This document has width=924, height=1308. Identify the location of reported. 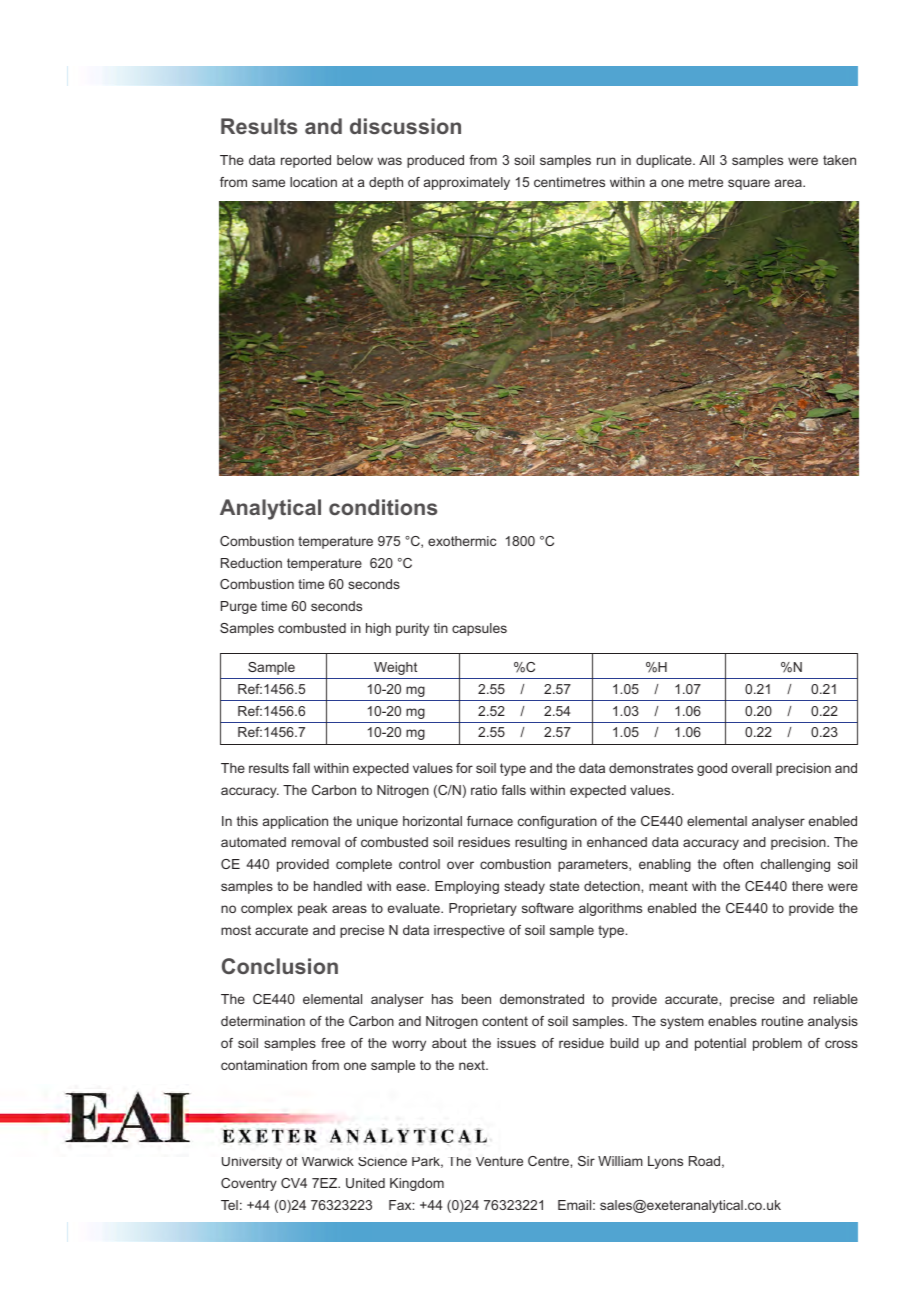
(306, 161).
